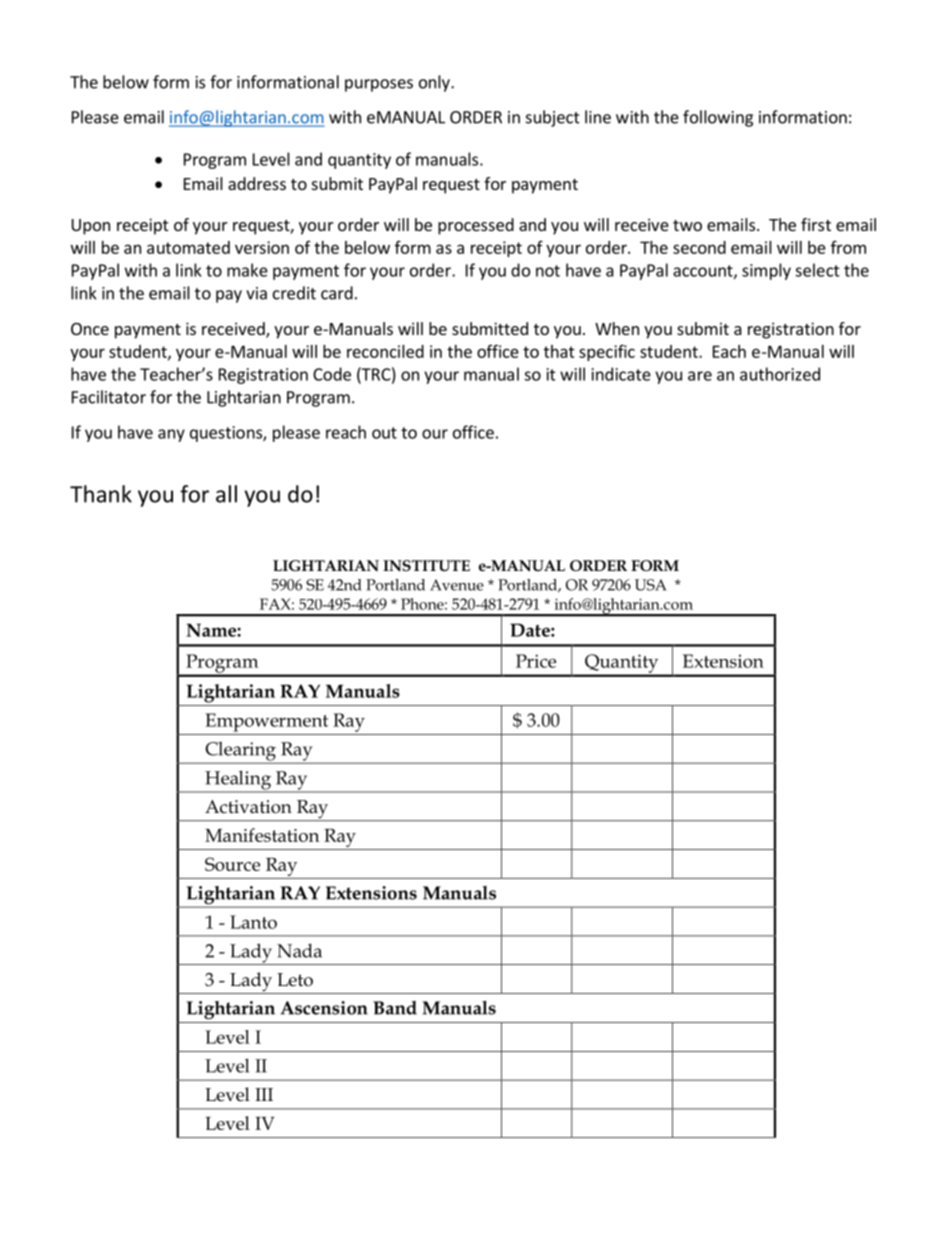 The image size is (952, 1233). What do you see at coordinates (457, 585) in the screenshot?
I see `Avenue` at bounding box center [457, 585].
